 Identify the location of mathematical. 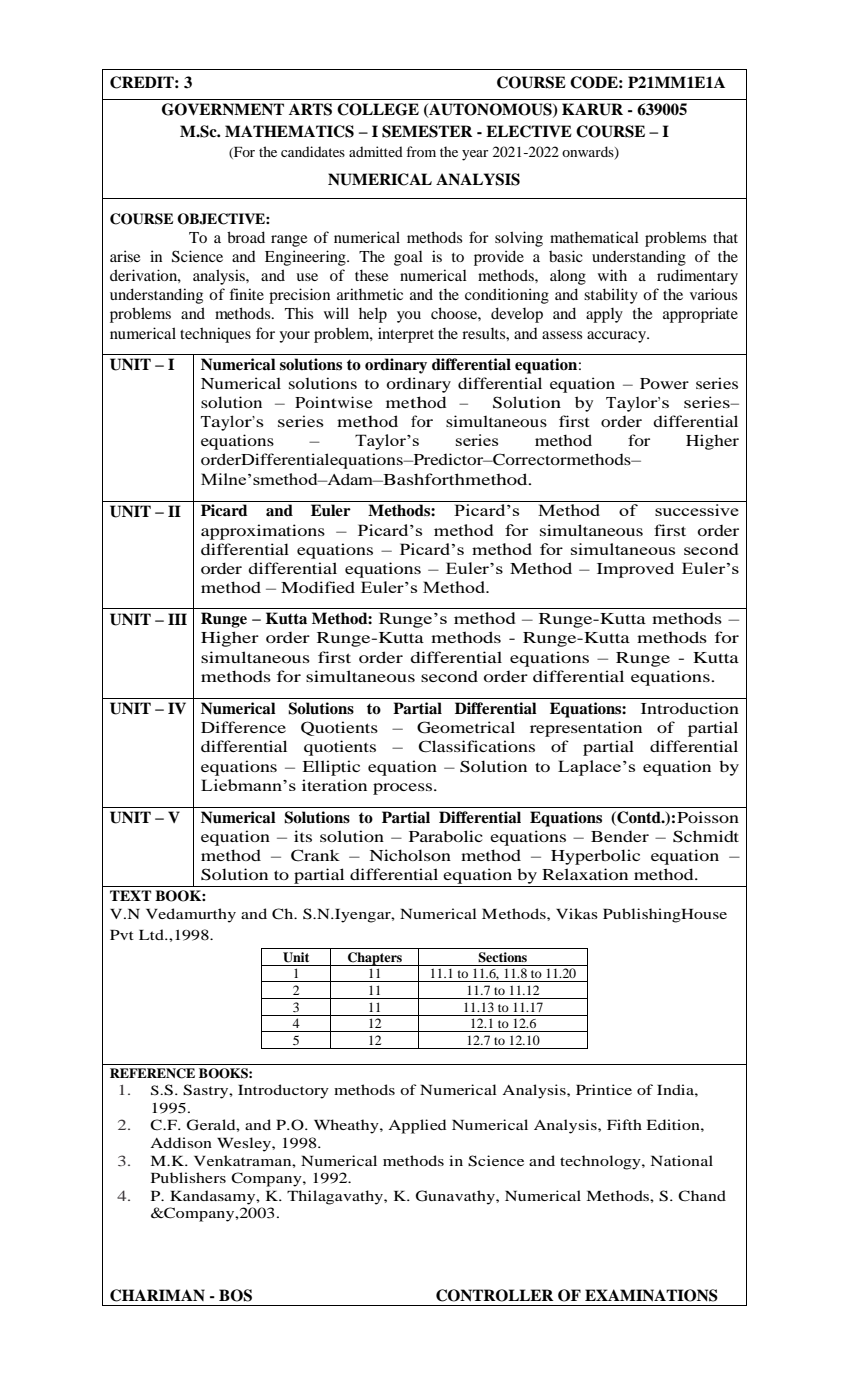
(594, 237).
